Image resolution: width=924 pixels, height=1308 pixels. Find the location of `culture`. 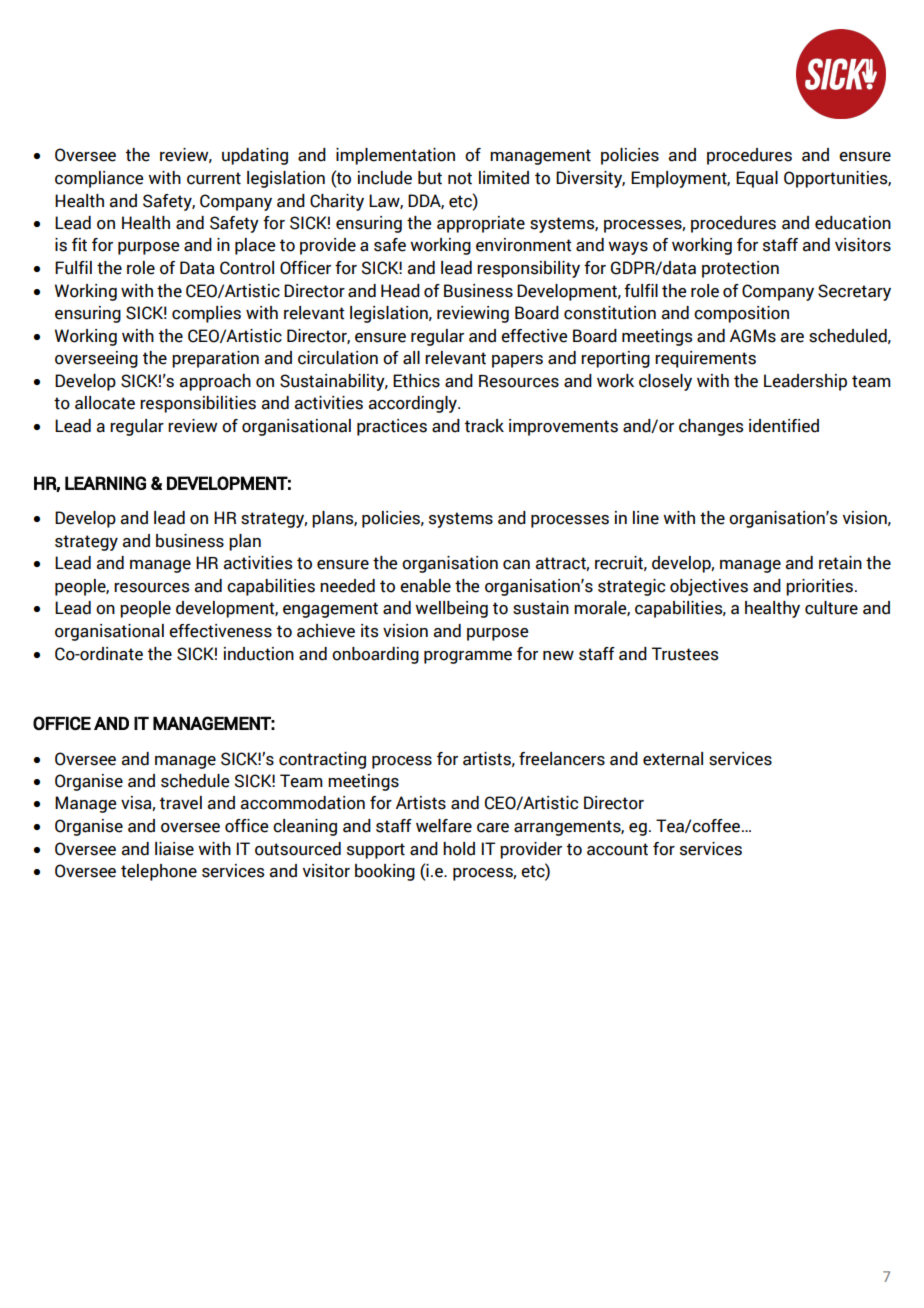

culture is located at coordinates (831, 608).
